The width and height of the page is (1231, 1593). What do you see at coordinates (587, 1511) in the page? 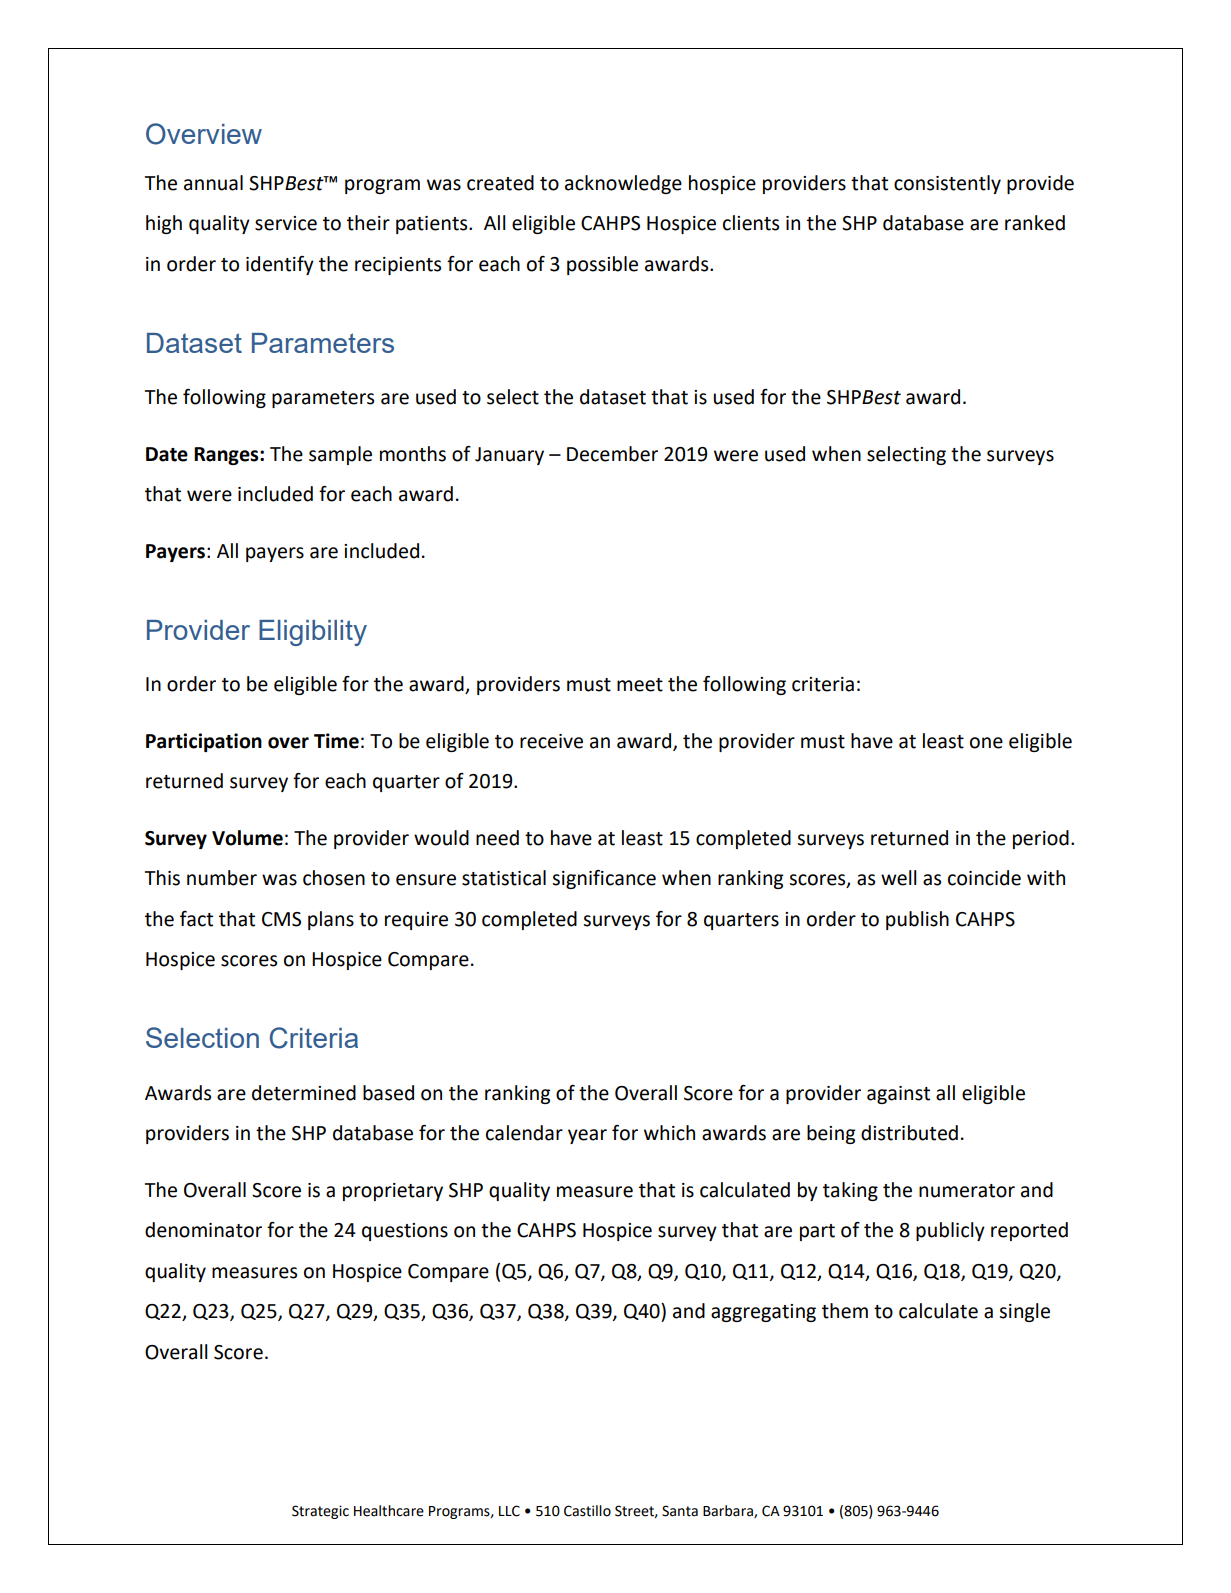
I see `Castillo` at bounding box center [587, 1511].
